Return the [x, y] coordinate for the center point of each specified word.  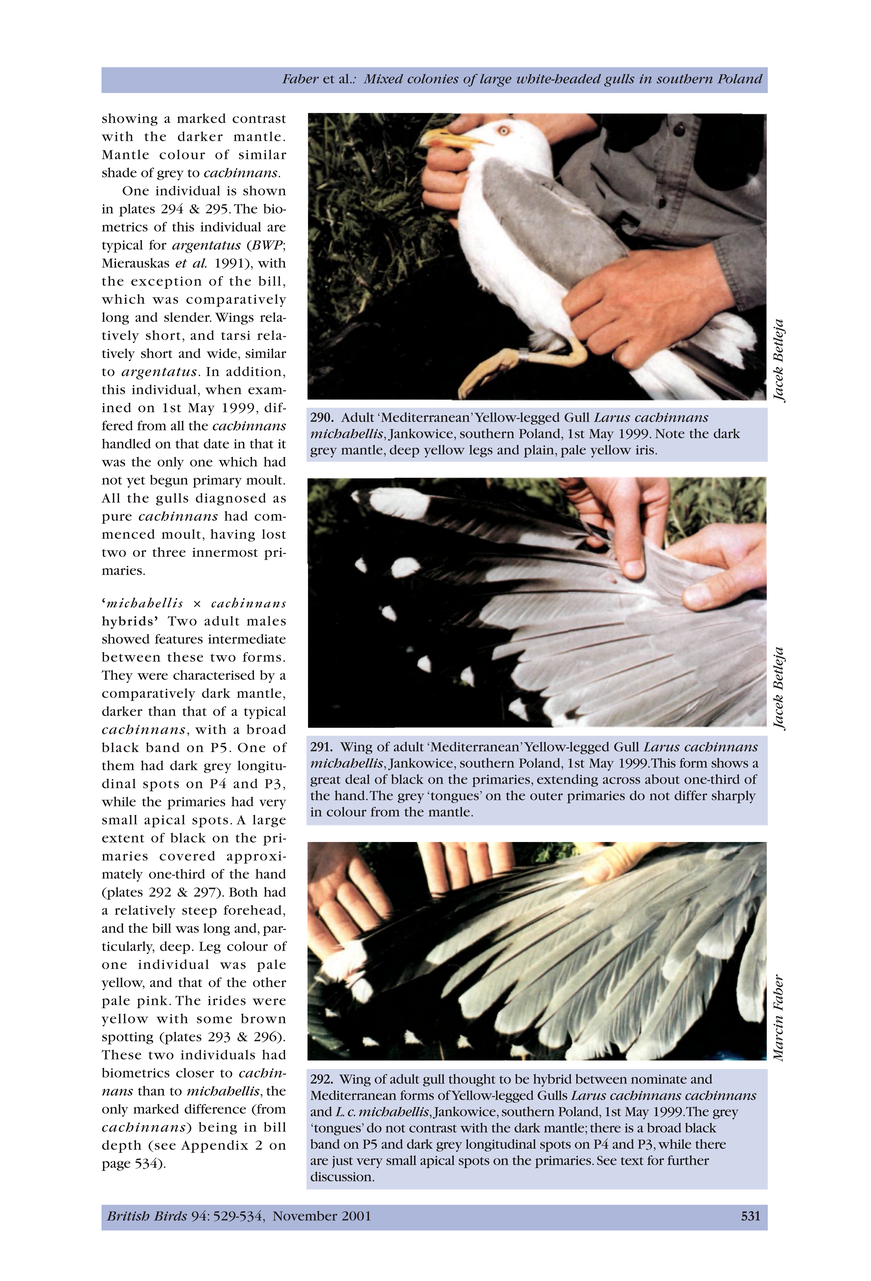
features [179, 639]
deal [357, 779]
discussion [342, 1177]
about [662, 779]
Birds [170, 1216]
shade [119, 172]
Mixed [383, 79]
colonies [433, 79]
